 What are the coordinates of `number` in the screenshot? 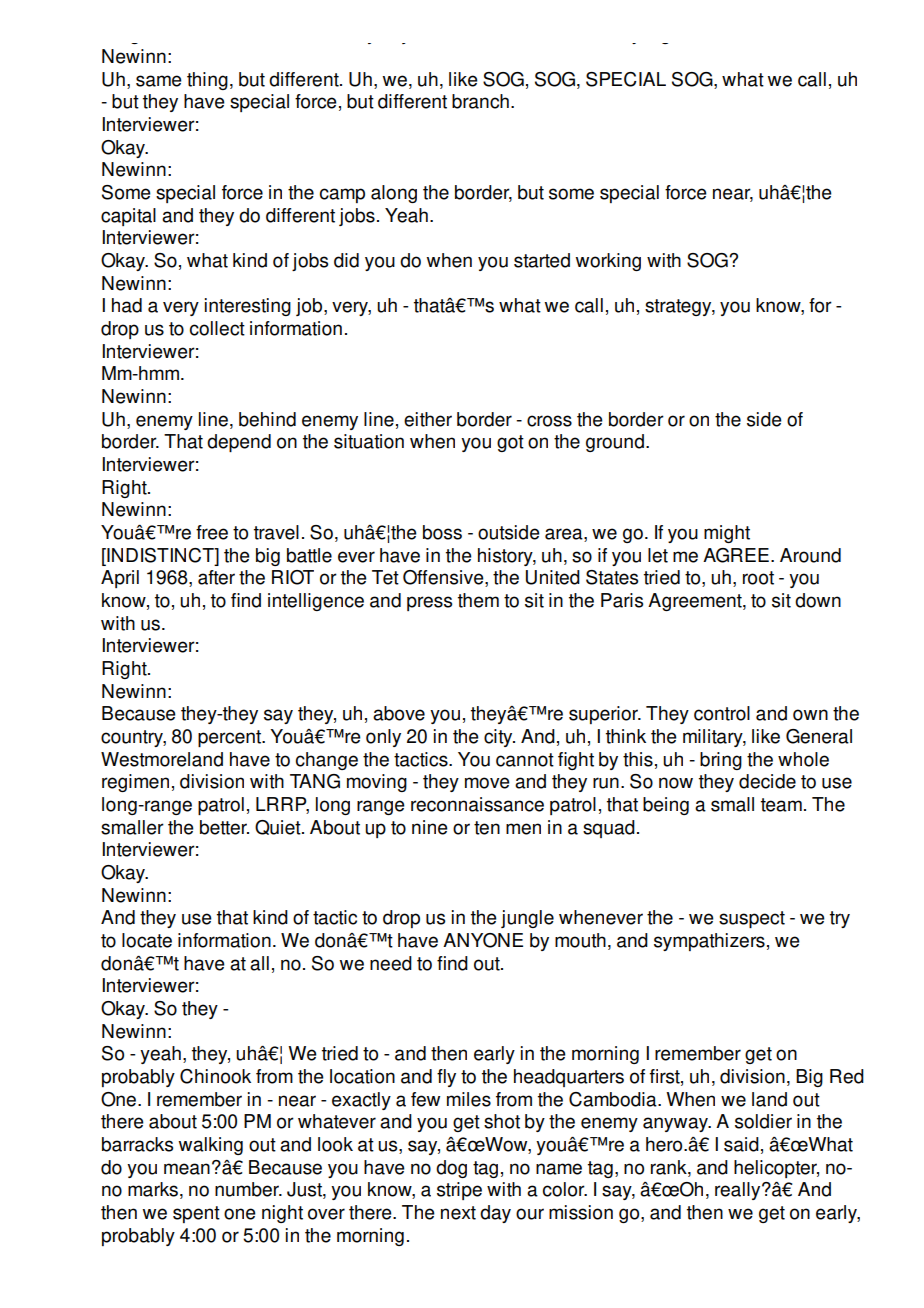 It's located at (248, 1189).
